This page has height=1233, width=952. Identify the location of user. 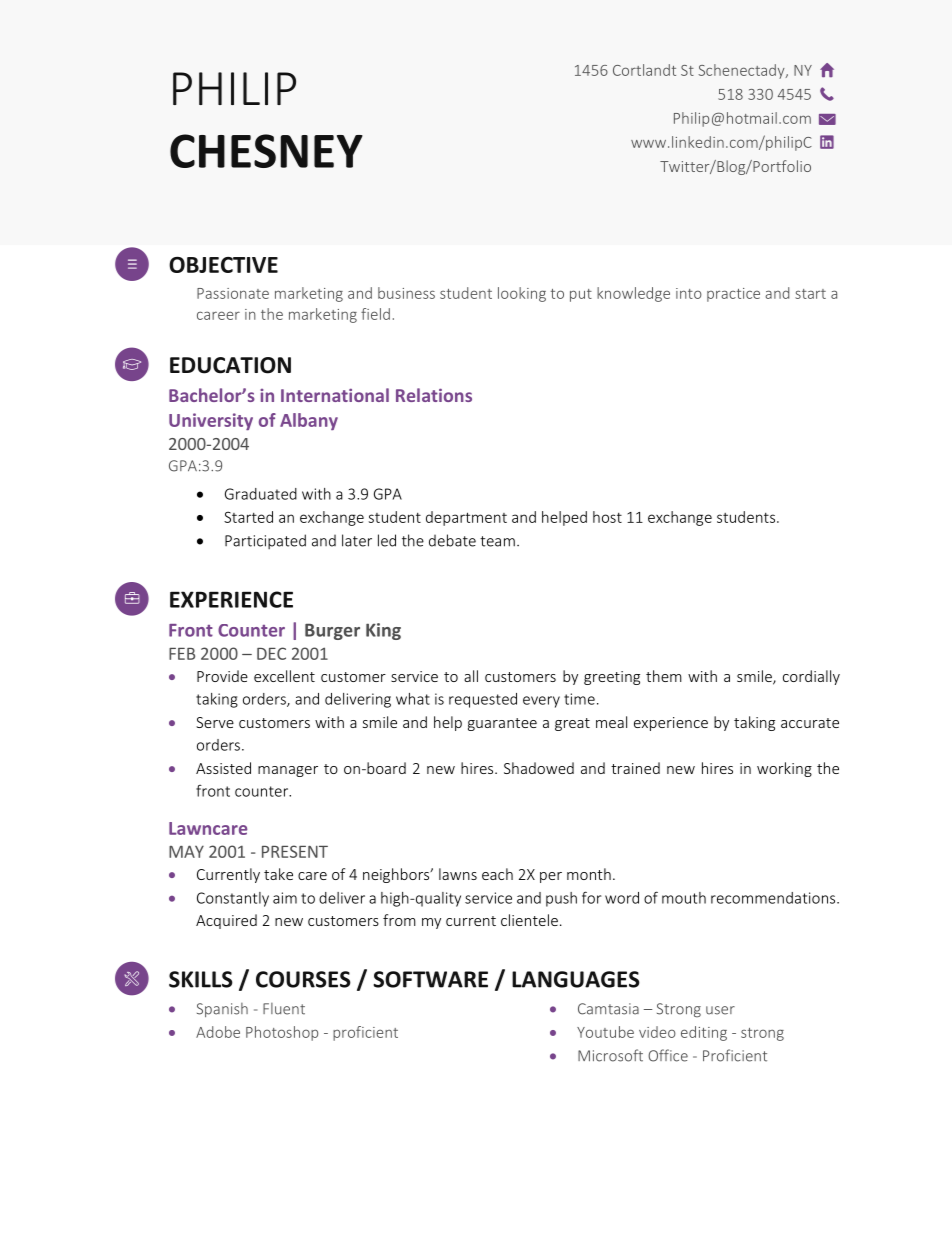
(720, 1010).
